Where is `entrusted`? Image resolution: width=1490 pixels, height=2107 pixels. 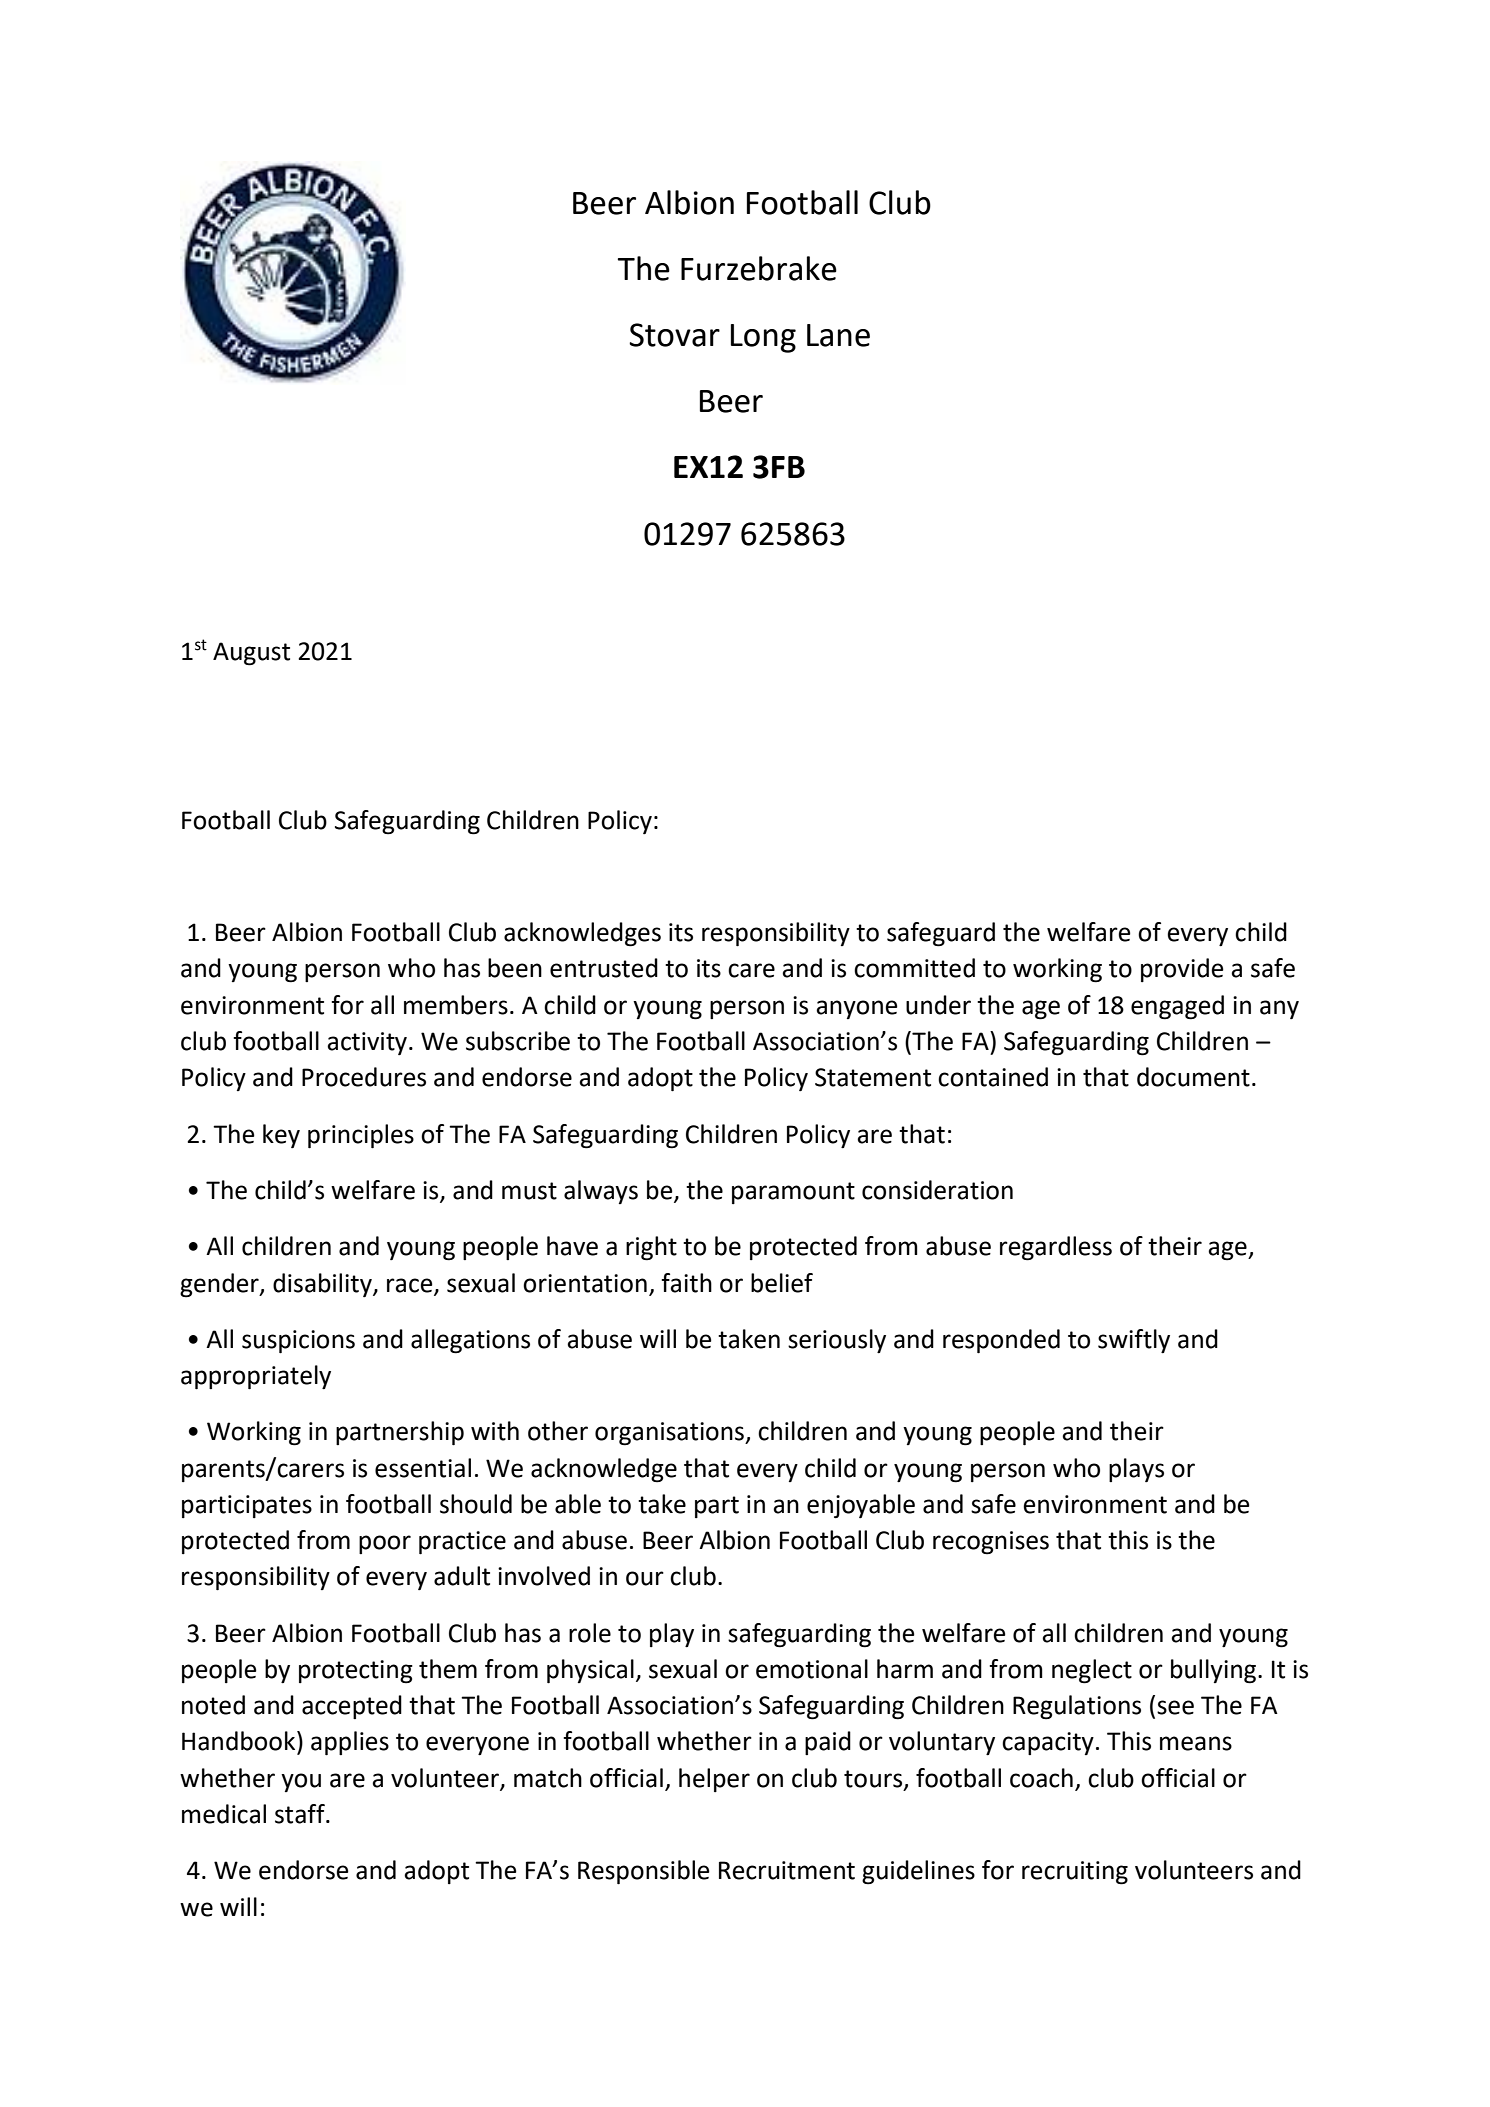
entrusted is located at coordinates (604, 968).
